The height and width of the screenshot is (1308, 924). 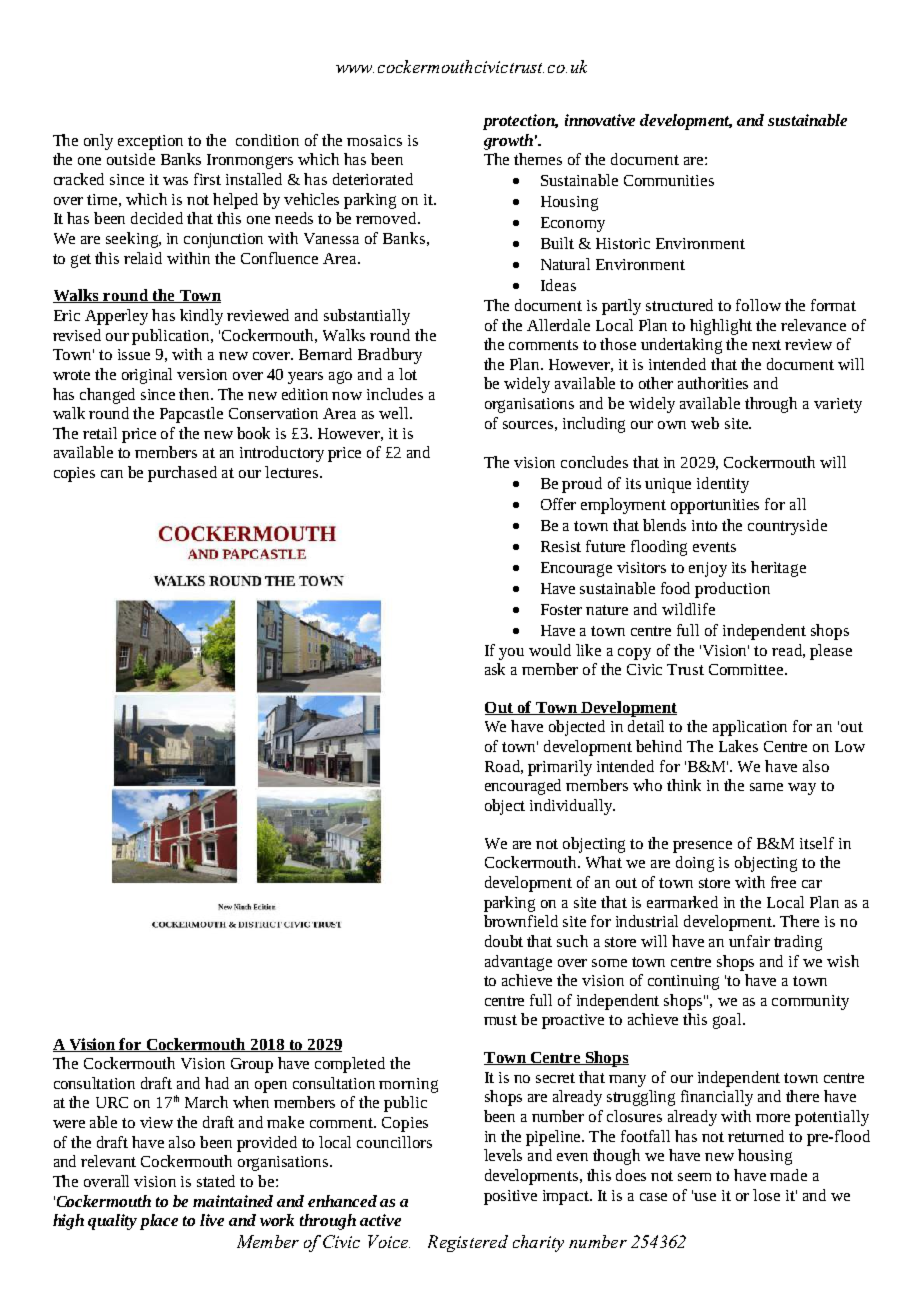 What do you see at coordinates (159, 1222) in the screenshot?
I see `place` at bounding box center [159, 1222].
